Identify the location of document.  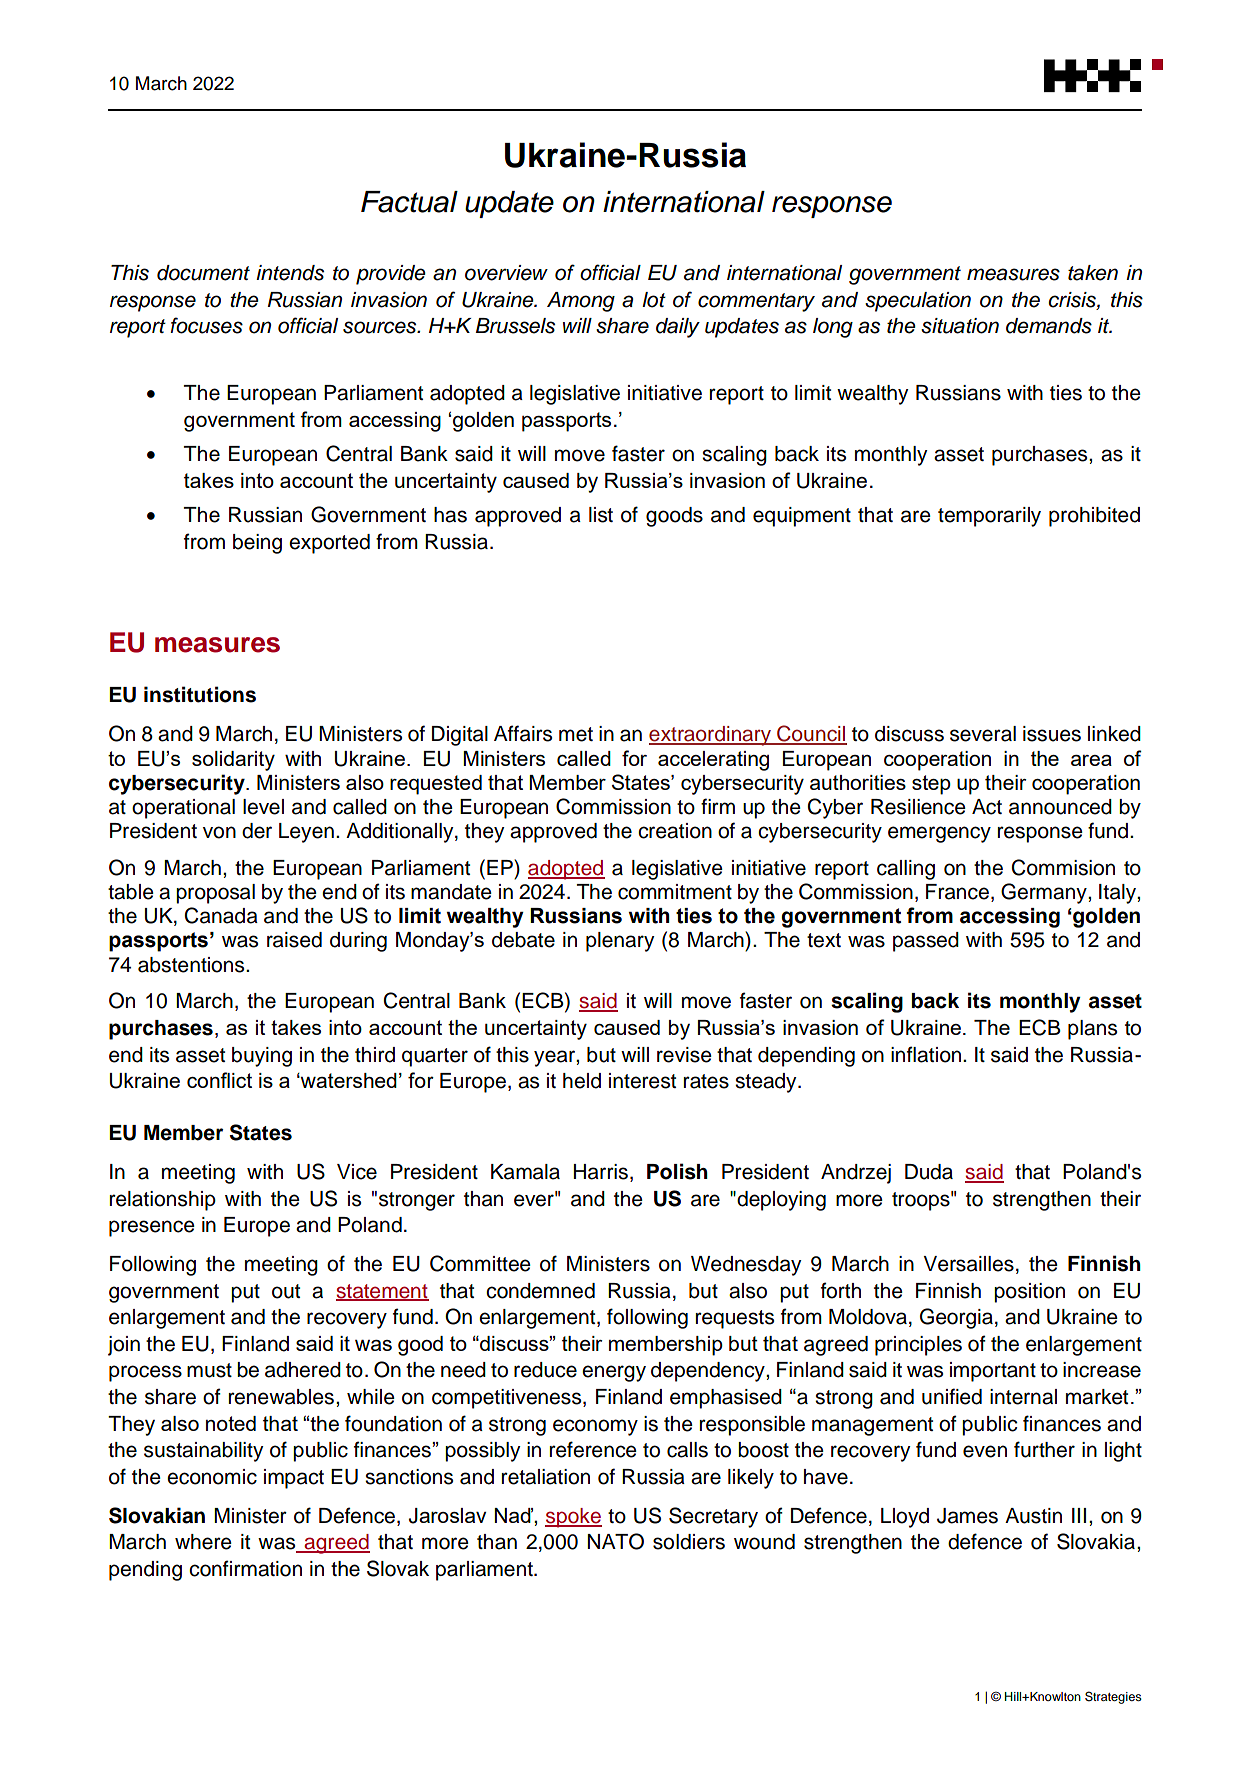
(203, 273).
